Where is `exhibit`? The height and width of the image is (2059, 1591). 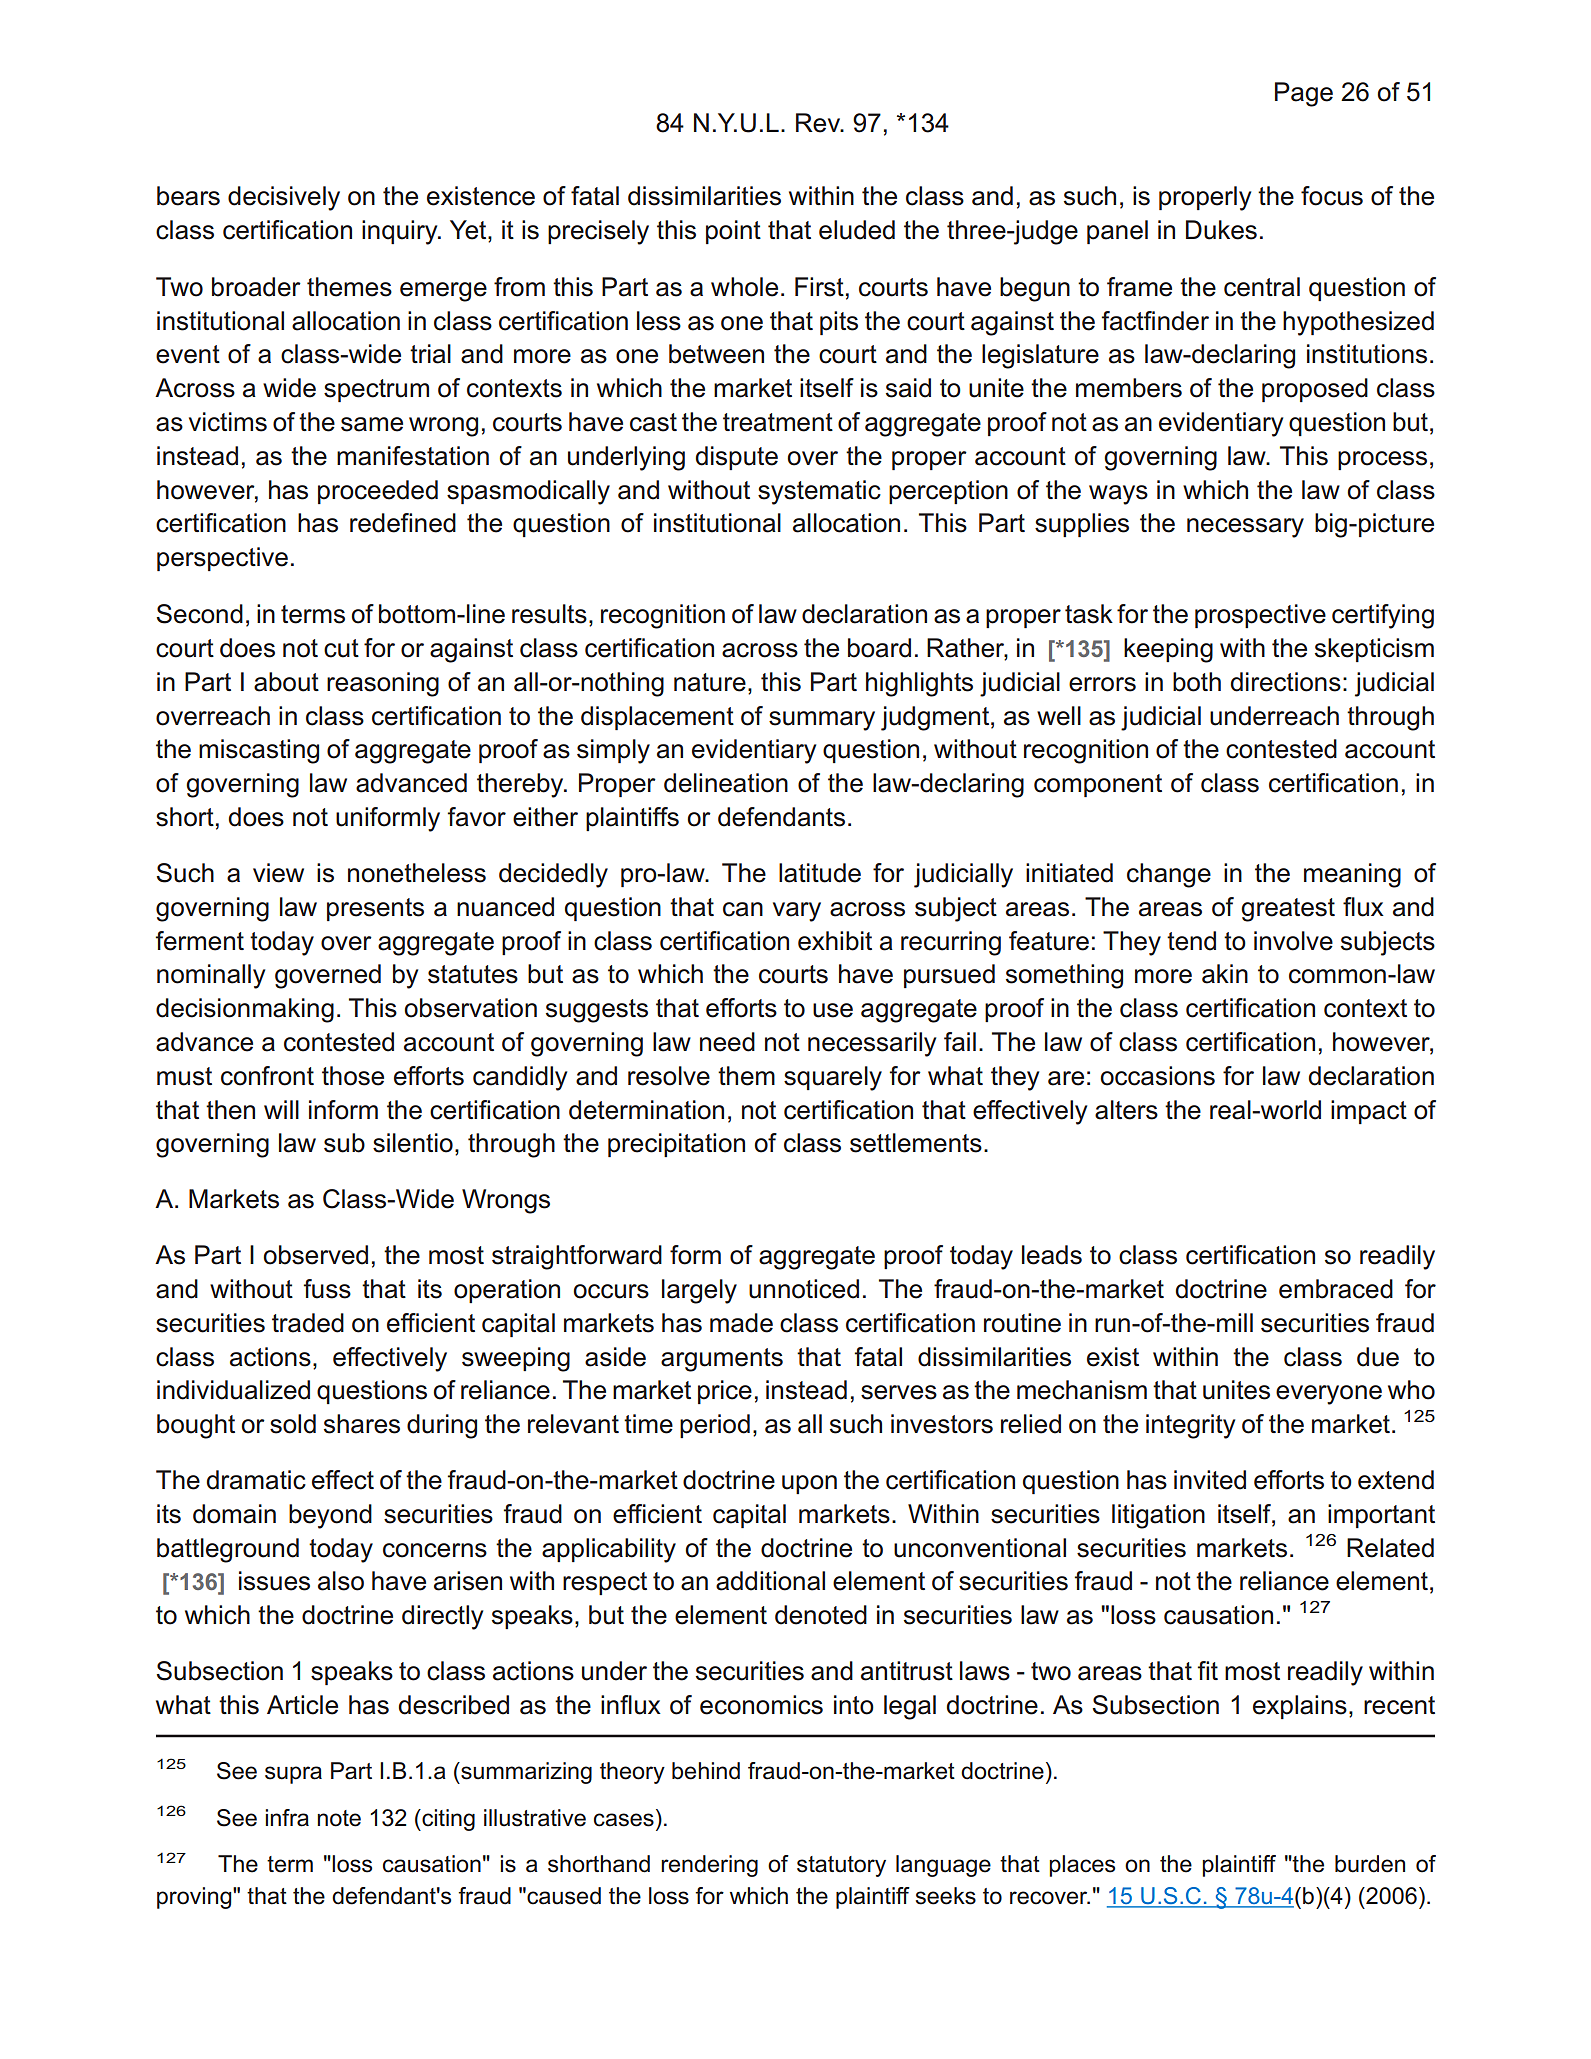 exhibit is located at coordinates (835, 941).
